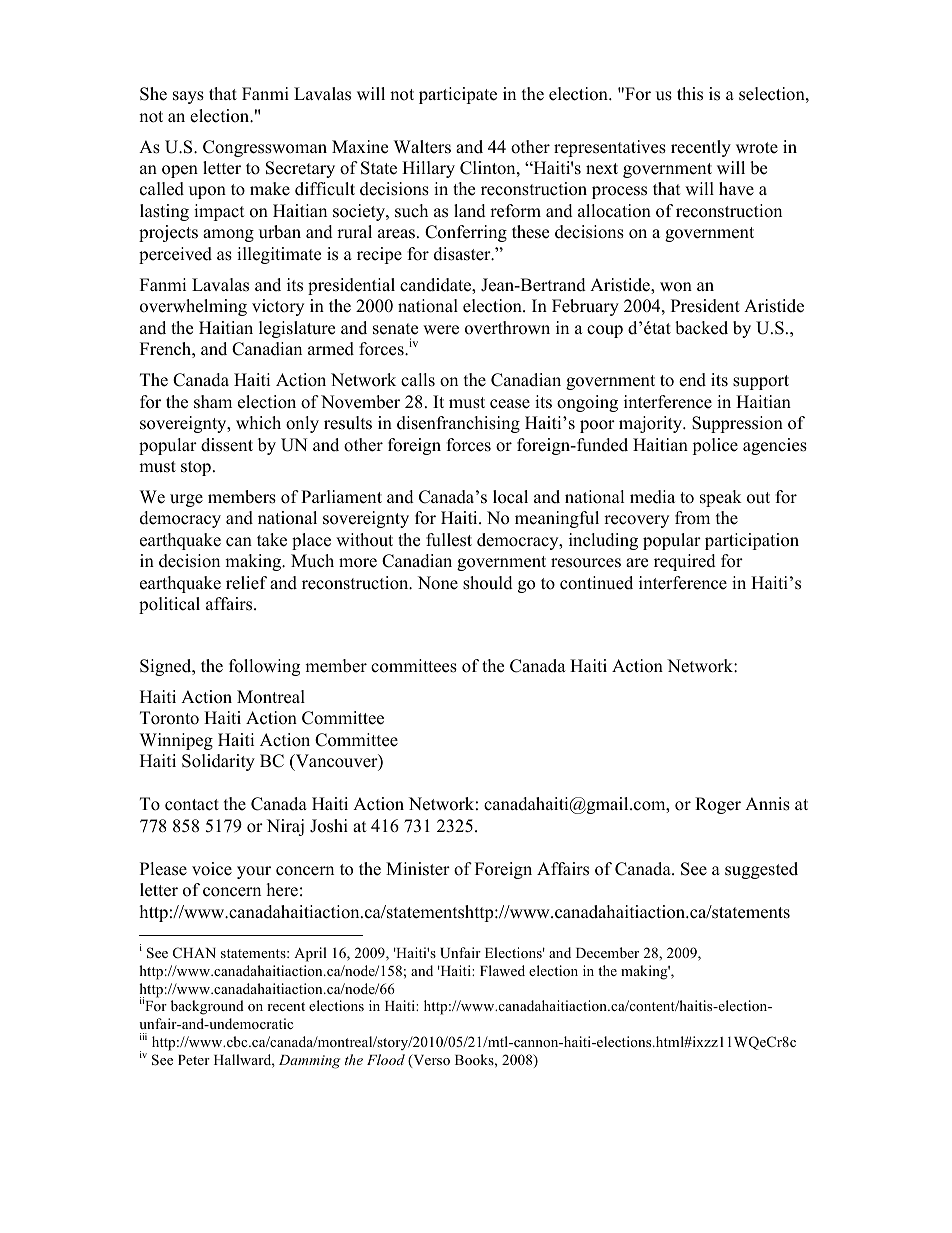 The width and height of the screenshot is (952, 1233). I want to click on Solidarity, so click(218, 762).
